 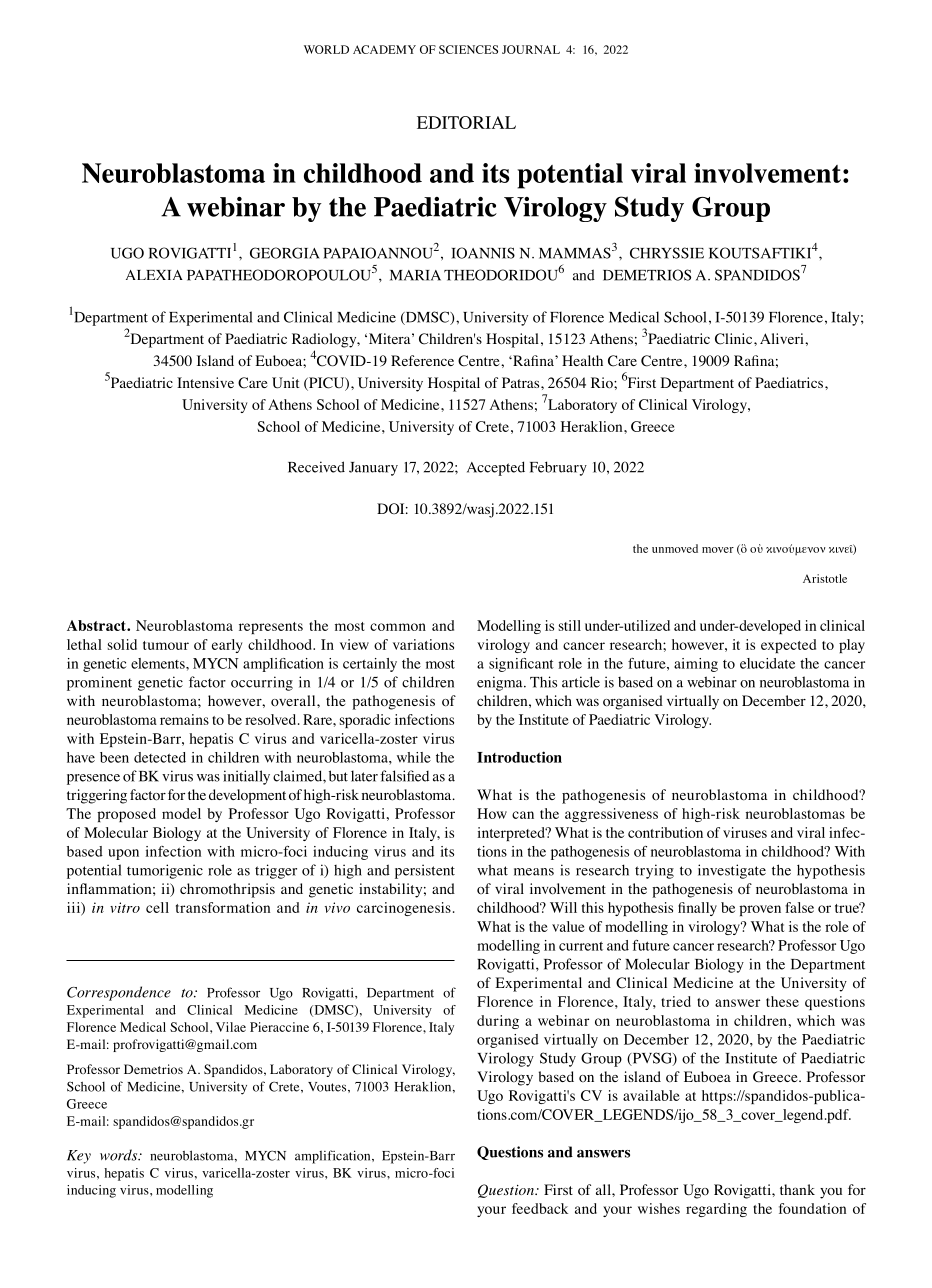 I want to click on SCIENCES, so click(x=468, y=49).
